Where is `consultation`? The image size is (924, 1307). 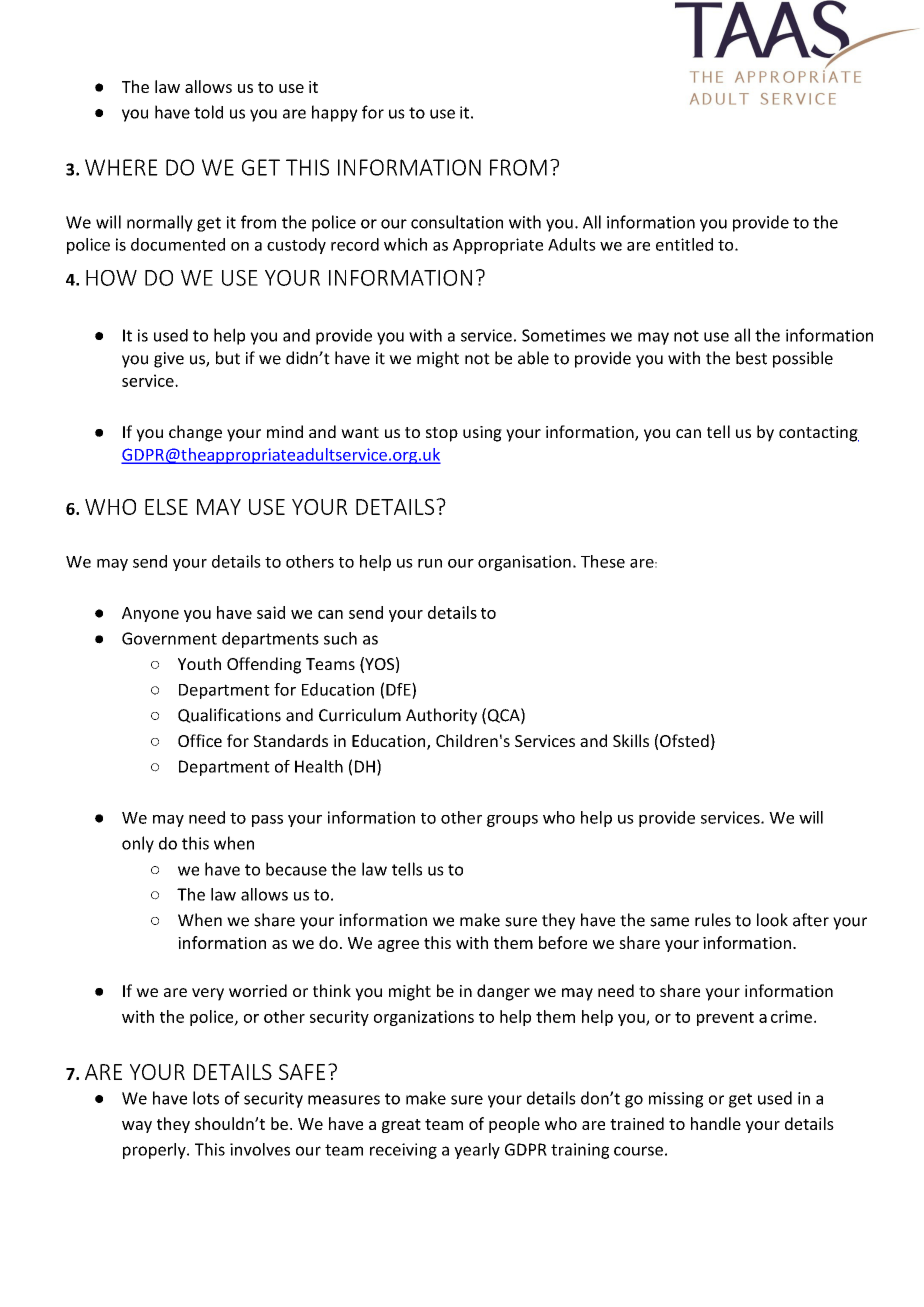 consultation is located at coordinates (457, 222).
